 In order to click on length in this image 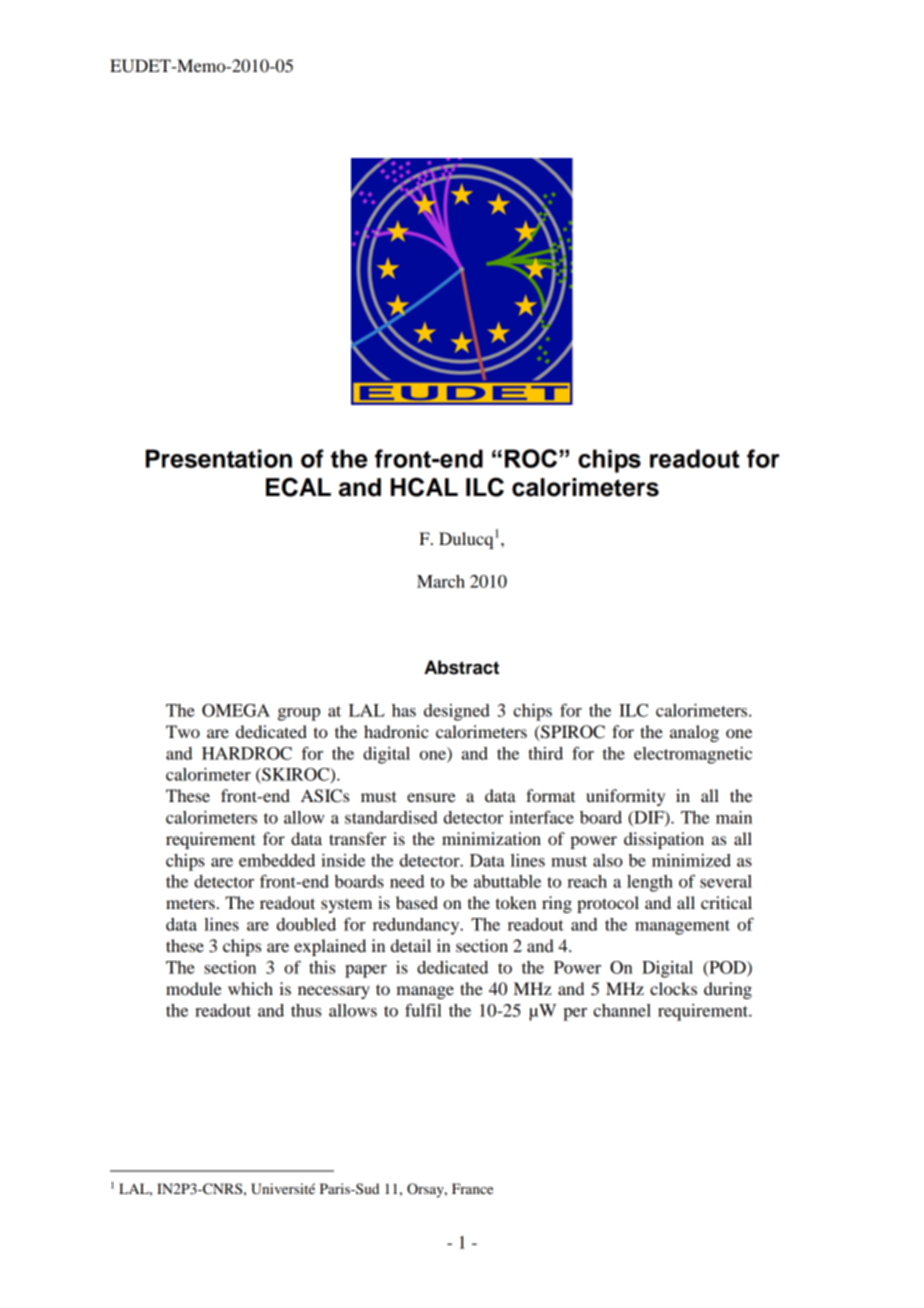, I will do `click(650, 883)`.
